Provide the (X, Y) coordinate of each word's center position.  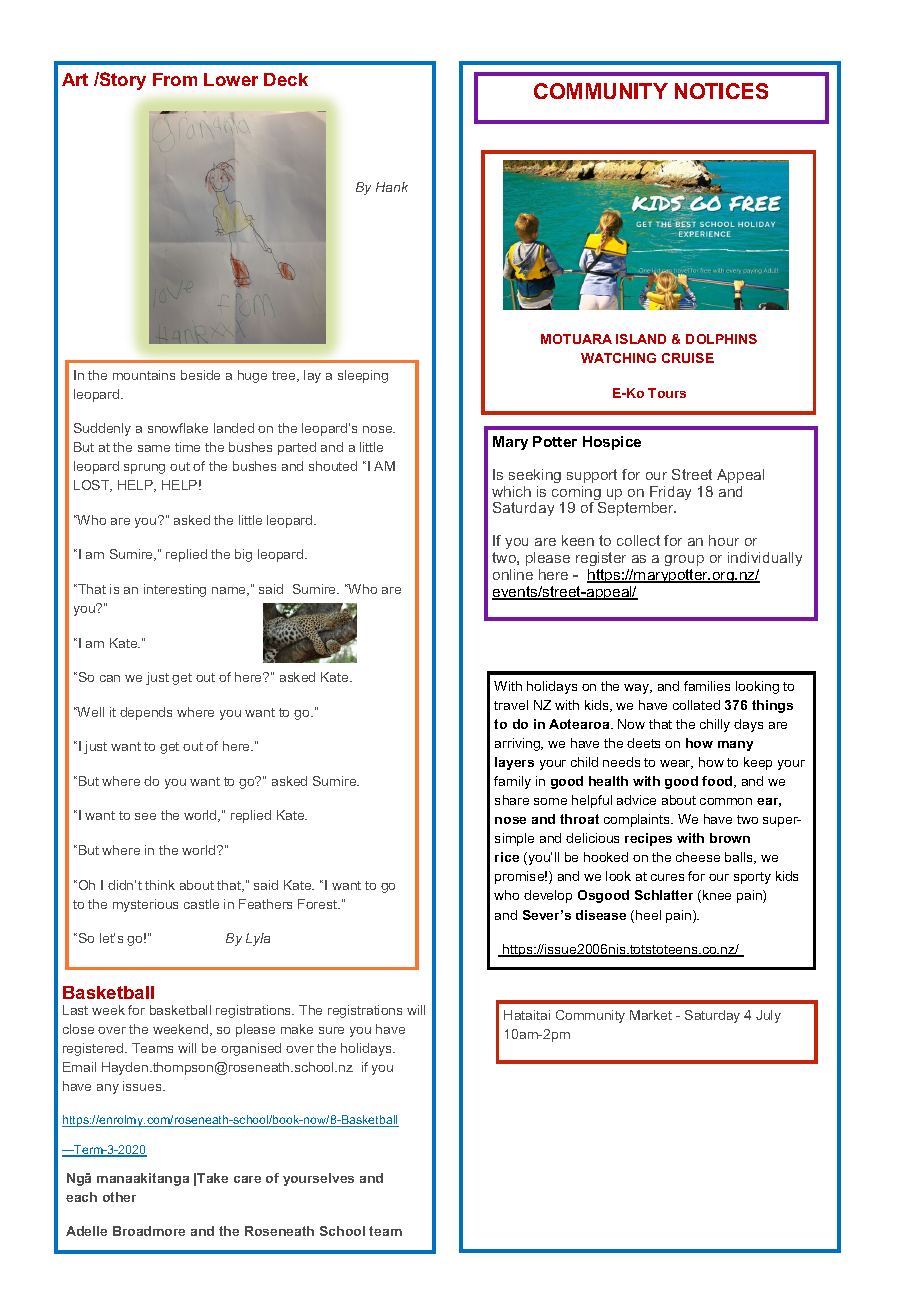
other (119, 1197)
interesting (175, 590)
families (707, 686)
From (175, 79)
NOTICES (721, 91)
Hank (392, 187)
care (247, 1179)
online (513, 574)
